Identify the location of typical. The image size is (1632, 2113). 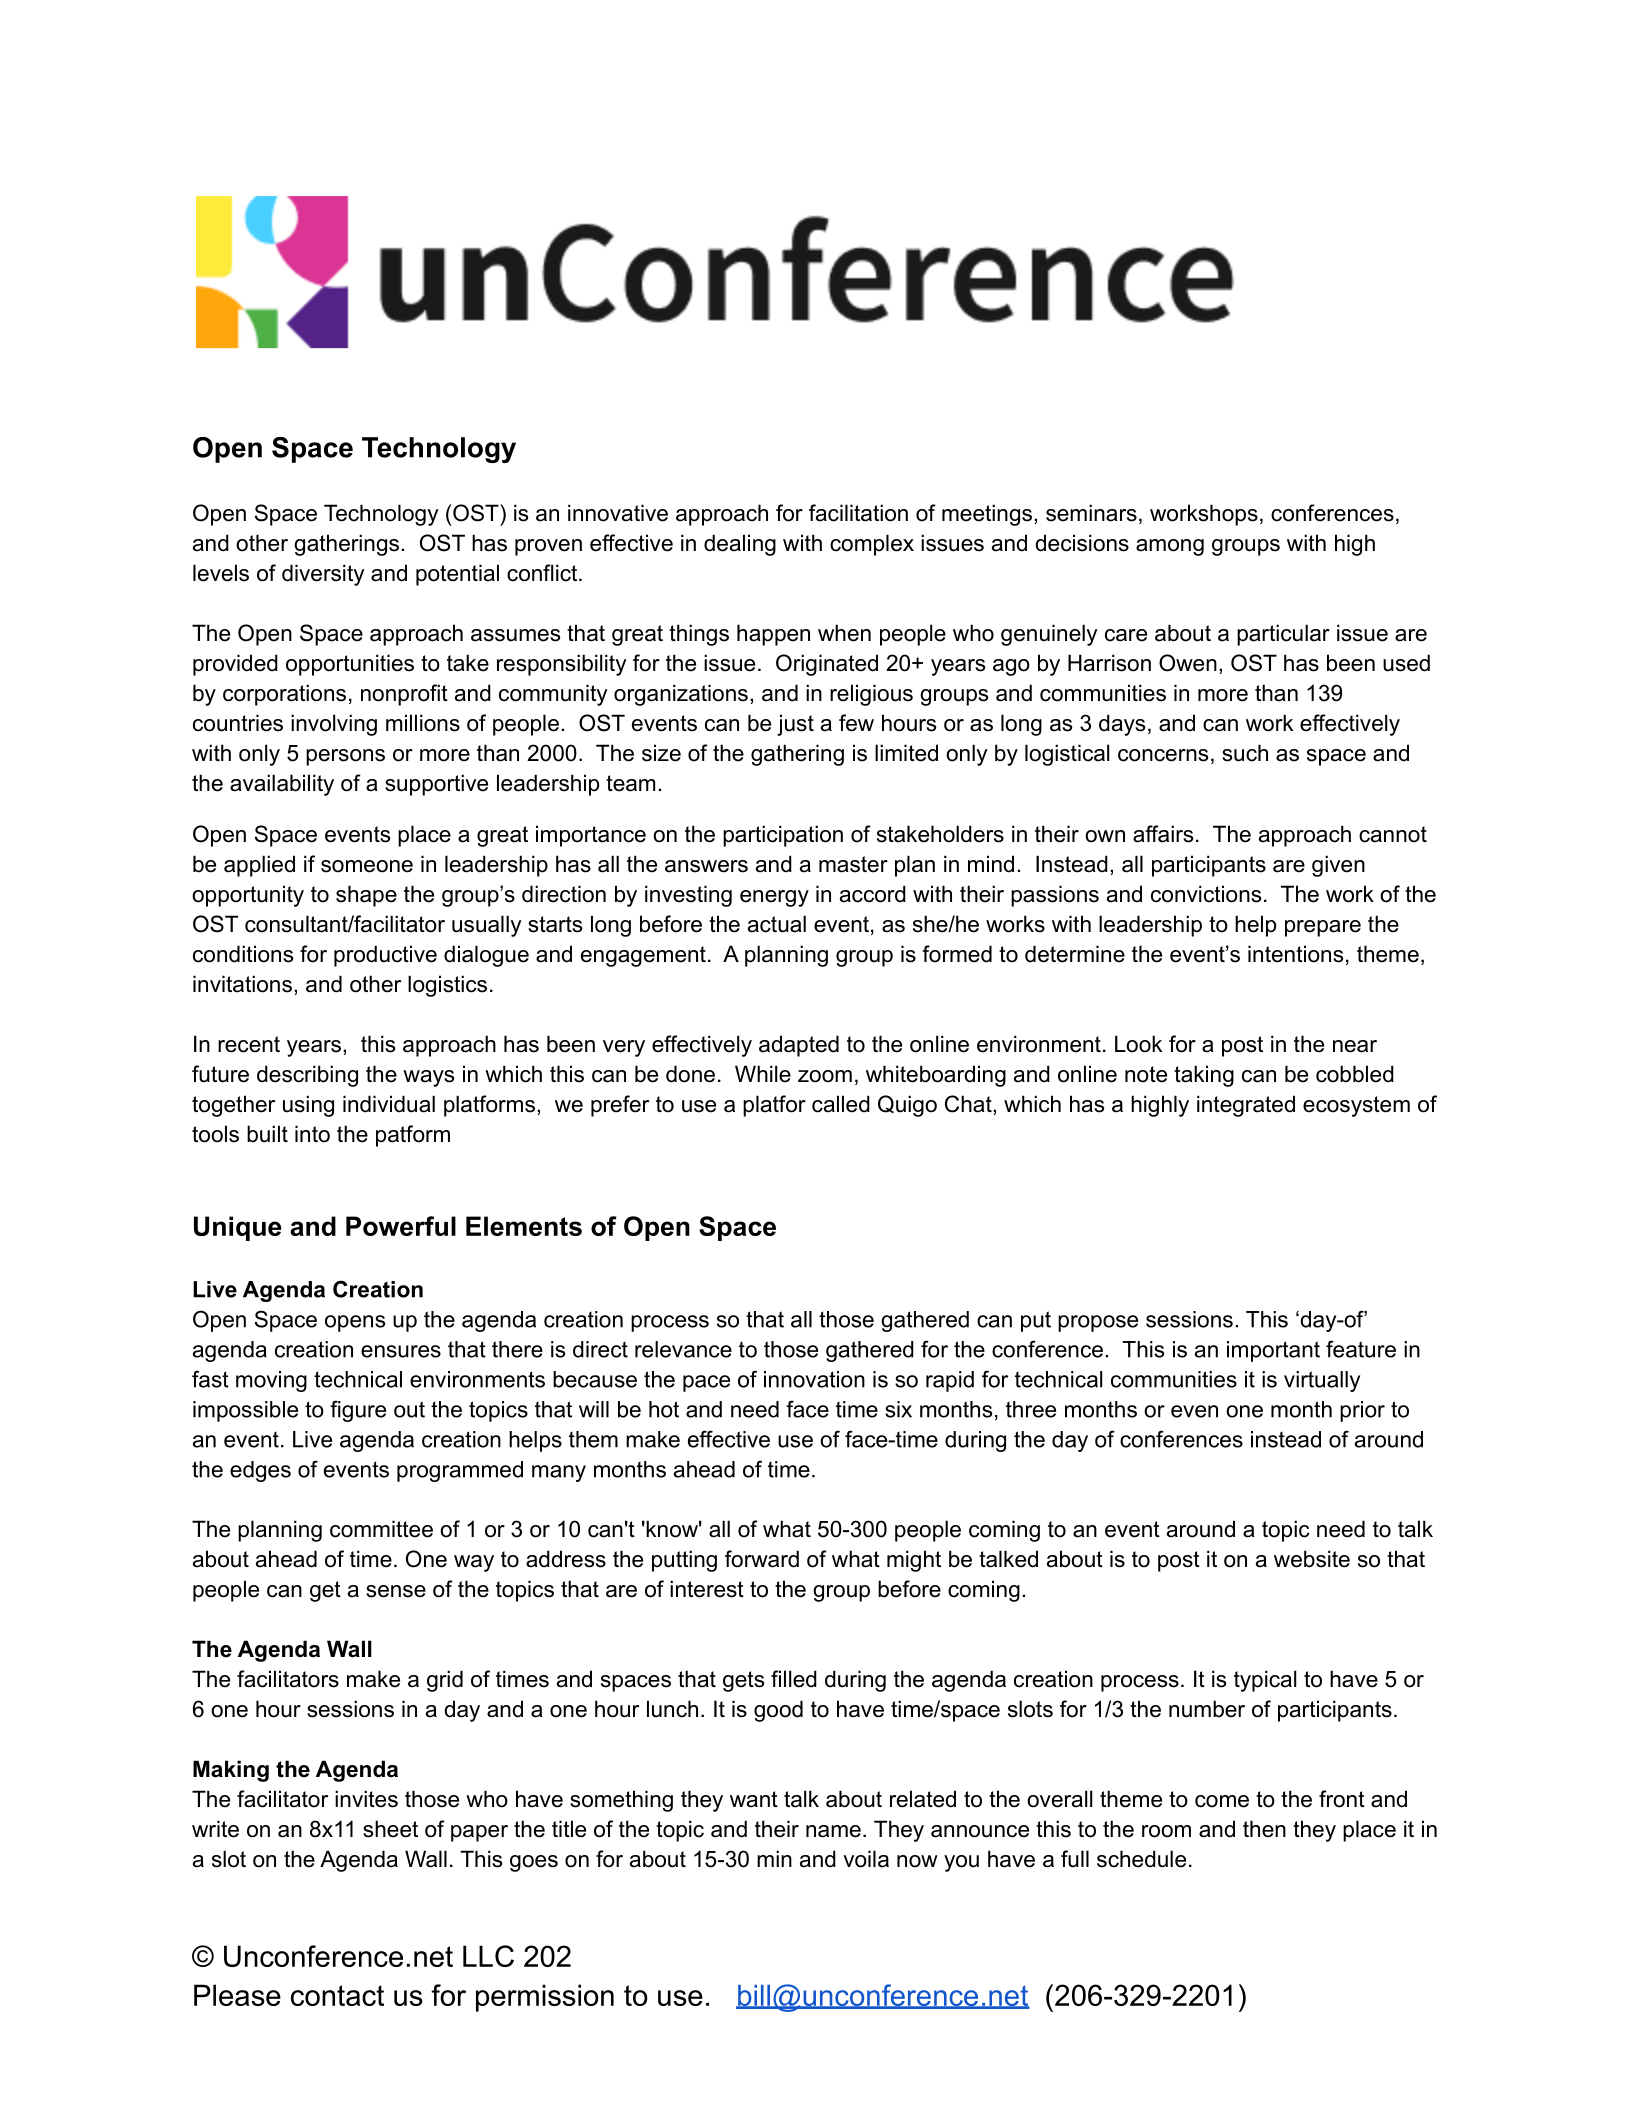
(1265, 1681).
